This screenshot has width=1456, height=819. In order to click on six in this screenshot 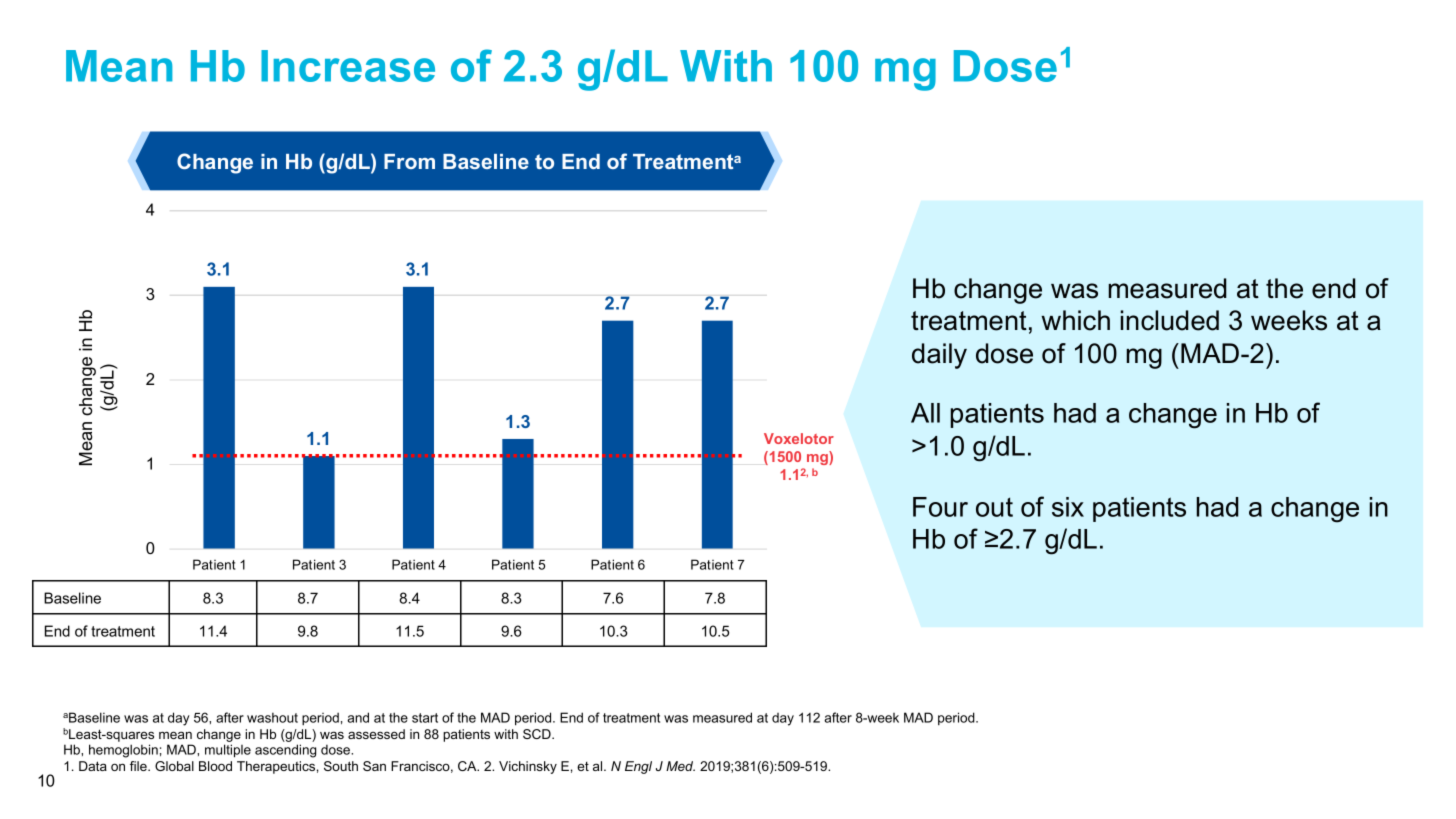, I will do `click(1068, 507)`.
